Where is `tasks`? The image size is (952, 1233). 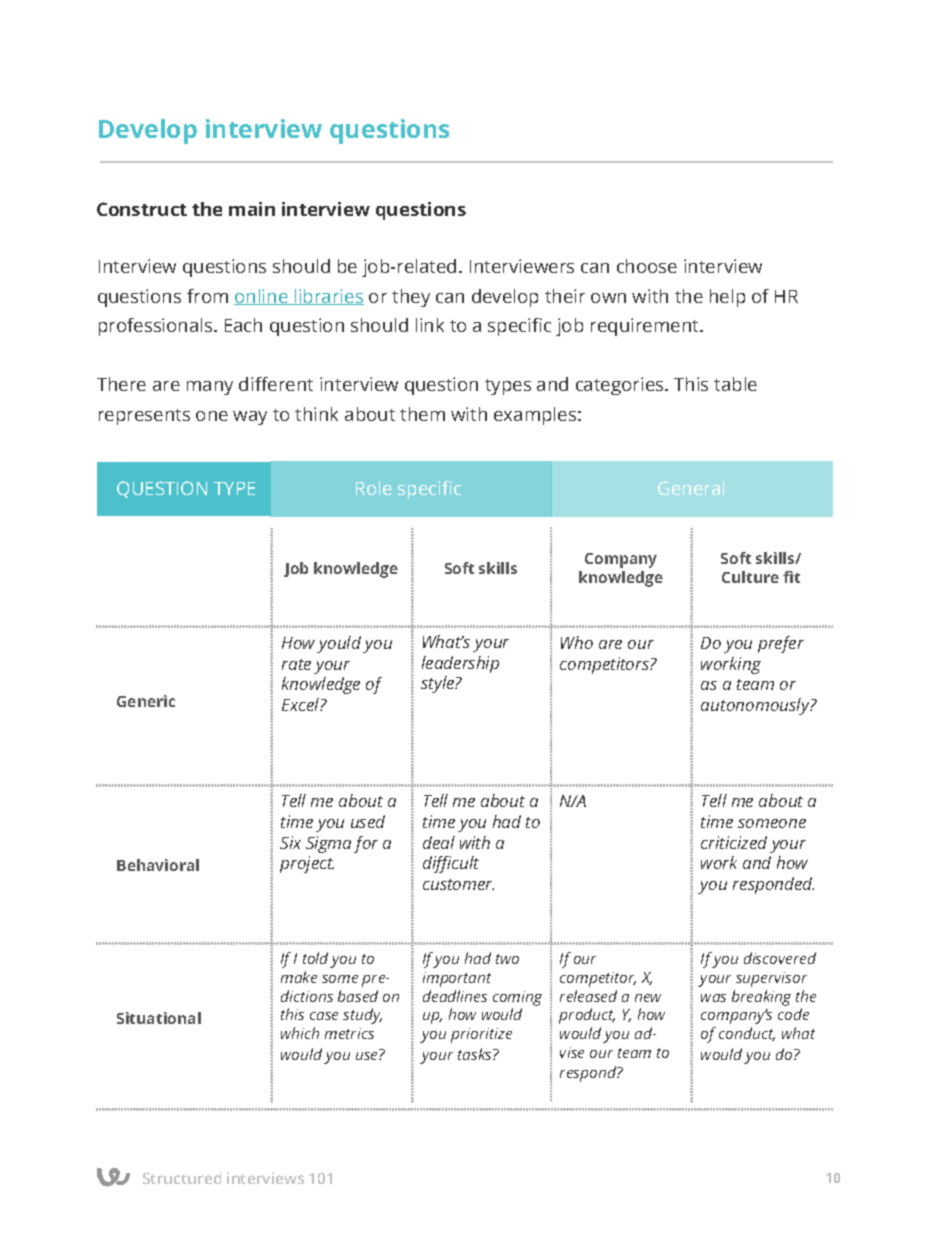 tasks is located at coordinates (476, 1054).
